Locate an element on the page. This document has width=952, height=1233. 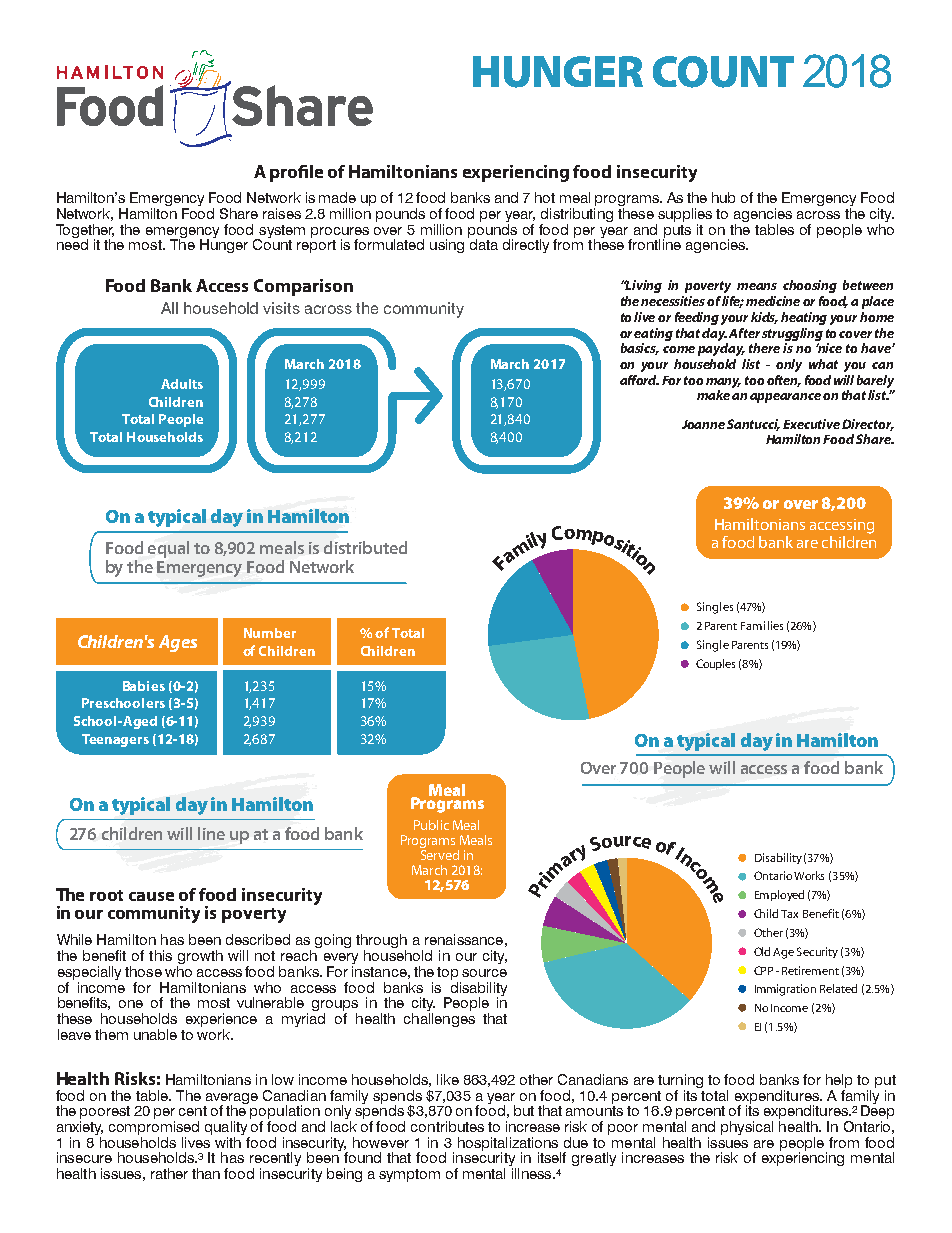
compromised is located at coordinates (154, 1129).
